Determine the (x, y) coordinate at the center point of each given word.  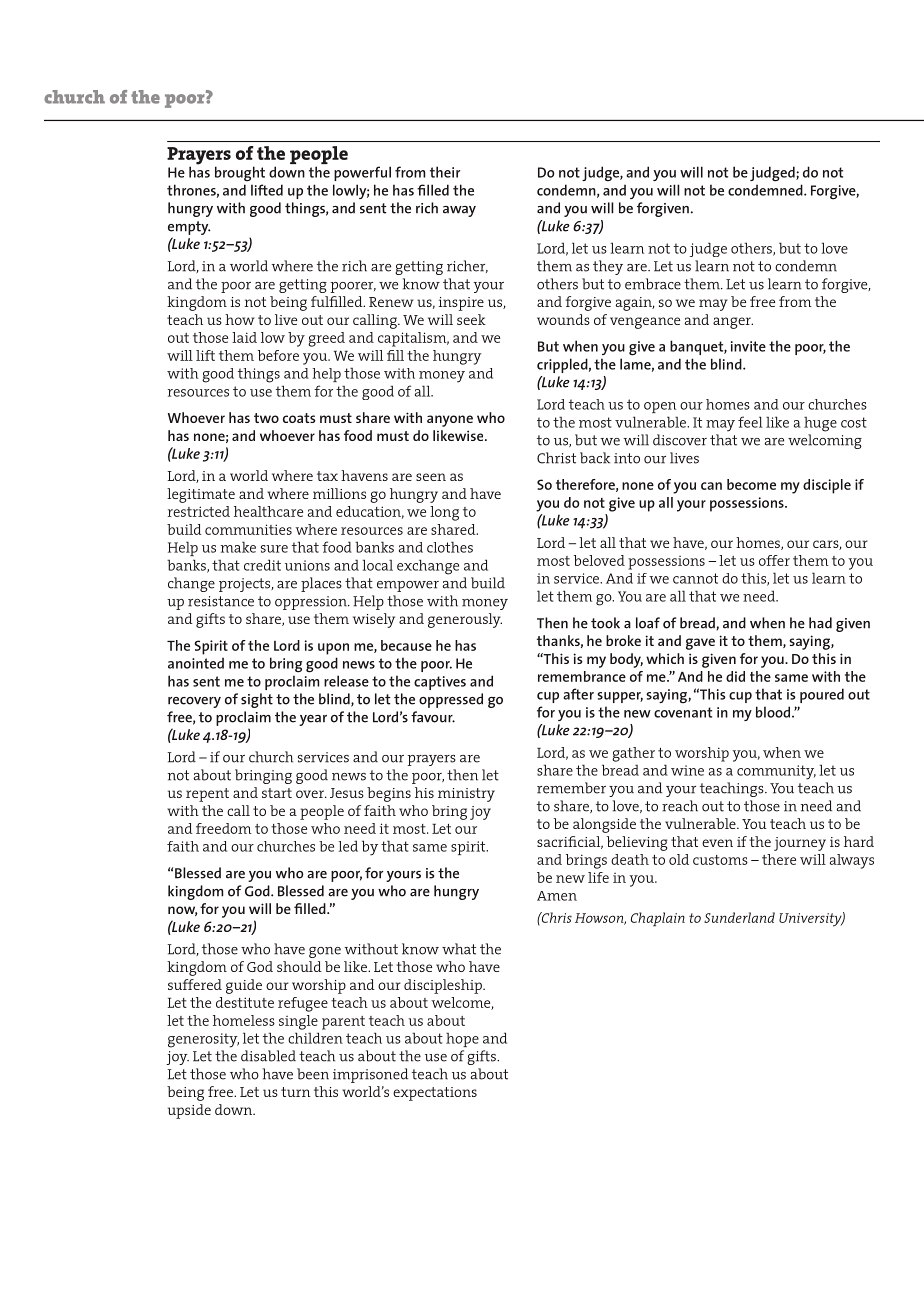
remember (571, 788)
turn (295, 1092)
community (776, 772)
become (751, 484)
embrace (653, 284)
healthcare (268, 511)
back (595, 458)
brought (240, 174)
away (459, 211)
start (277, 793)
